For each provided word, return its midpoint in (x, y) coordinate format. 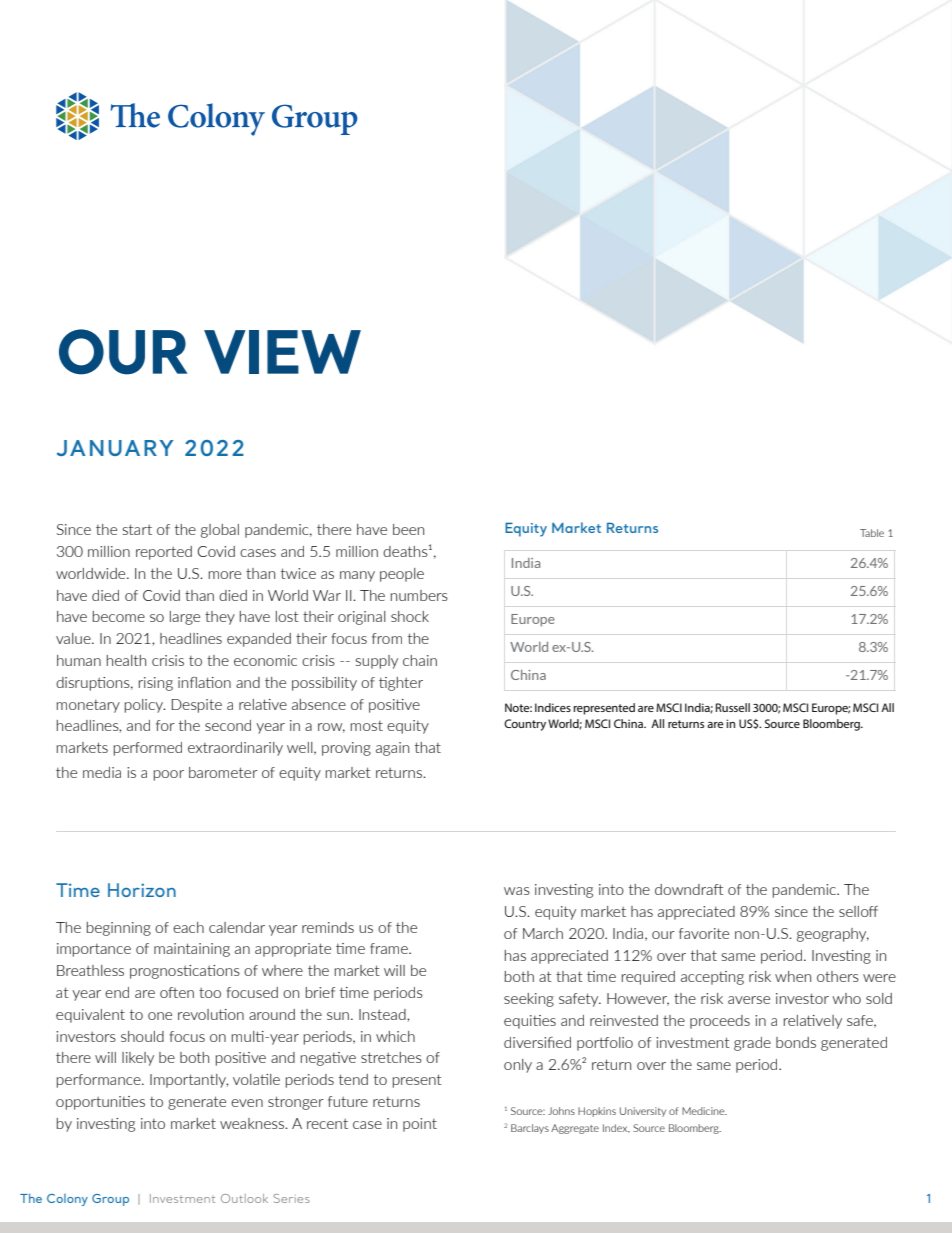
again (392, 749)
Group (110, 1200)
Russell (733, 707)
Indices (553, 707)
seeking (529, 1000)
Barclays (530, 1129)
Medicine (704, 1111)
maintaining (192, 950)
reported (164, 553)
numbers (419, 595)
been (408, 529)
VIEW (282, 352)
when (793, 976)
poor (169, 775)
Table (872, 533)
